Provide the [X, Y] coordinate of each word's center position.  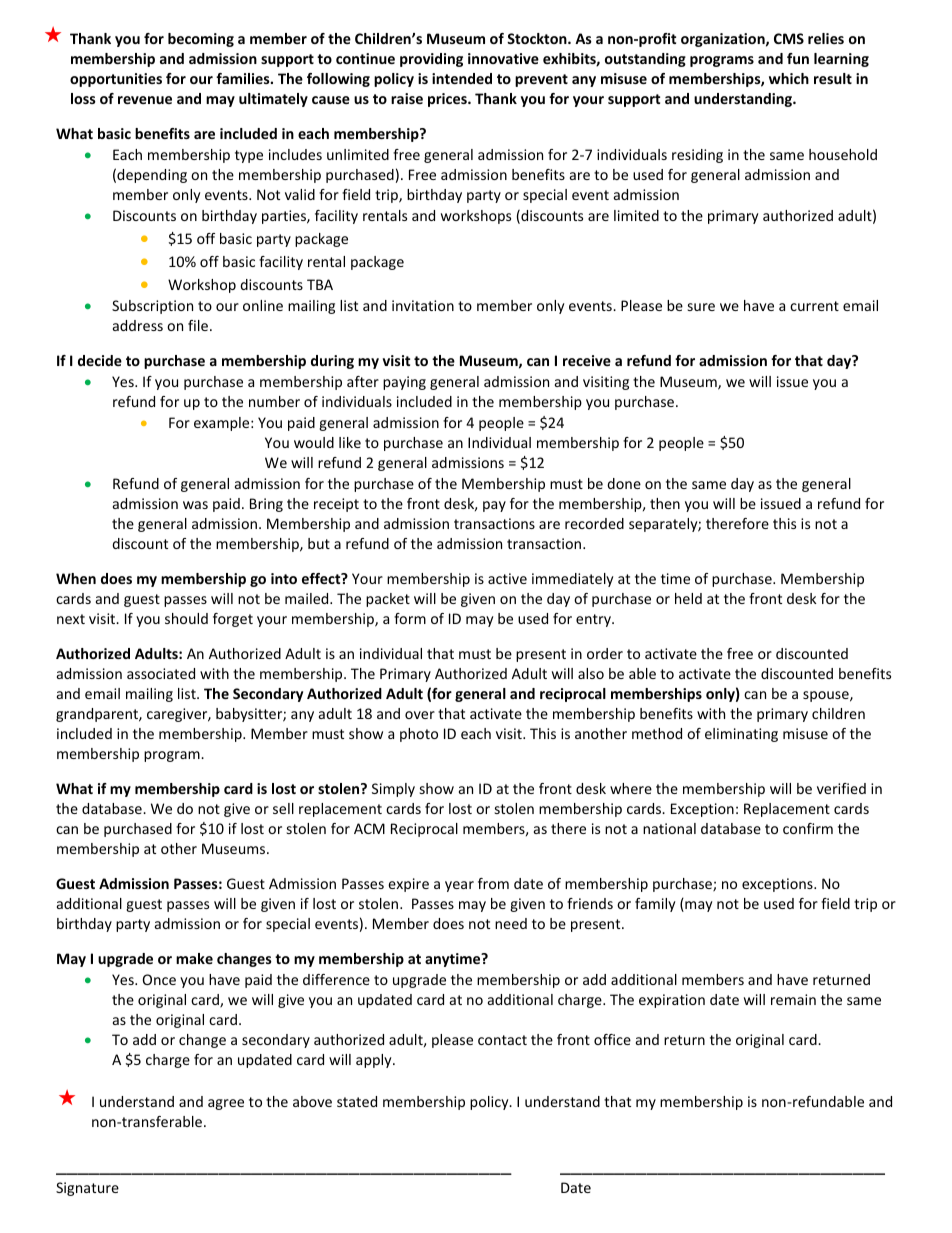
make [194, 958]
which [789, 78]
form [410, 618]
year [459, 886]
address [138, 325]
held [688, 598]
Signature [87, 1189]
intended [462, 78]
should [186, 618]
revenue [145, 100]
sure [701, 307]
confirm [808, 828]
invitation [423, 305]
